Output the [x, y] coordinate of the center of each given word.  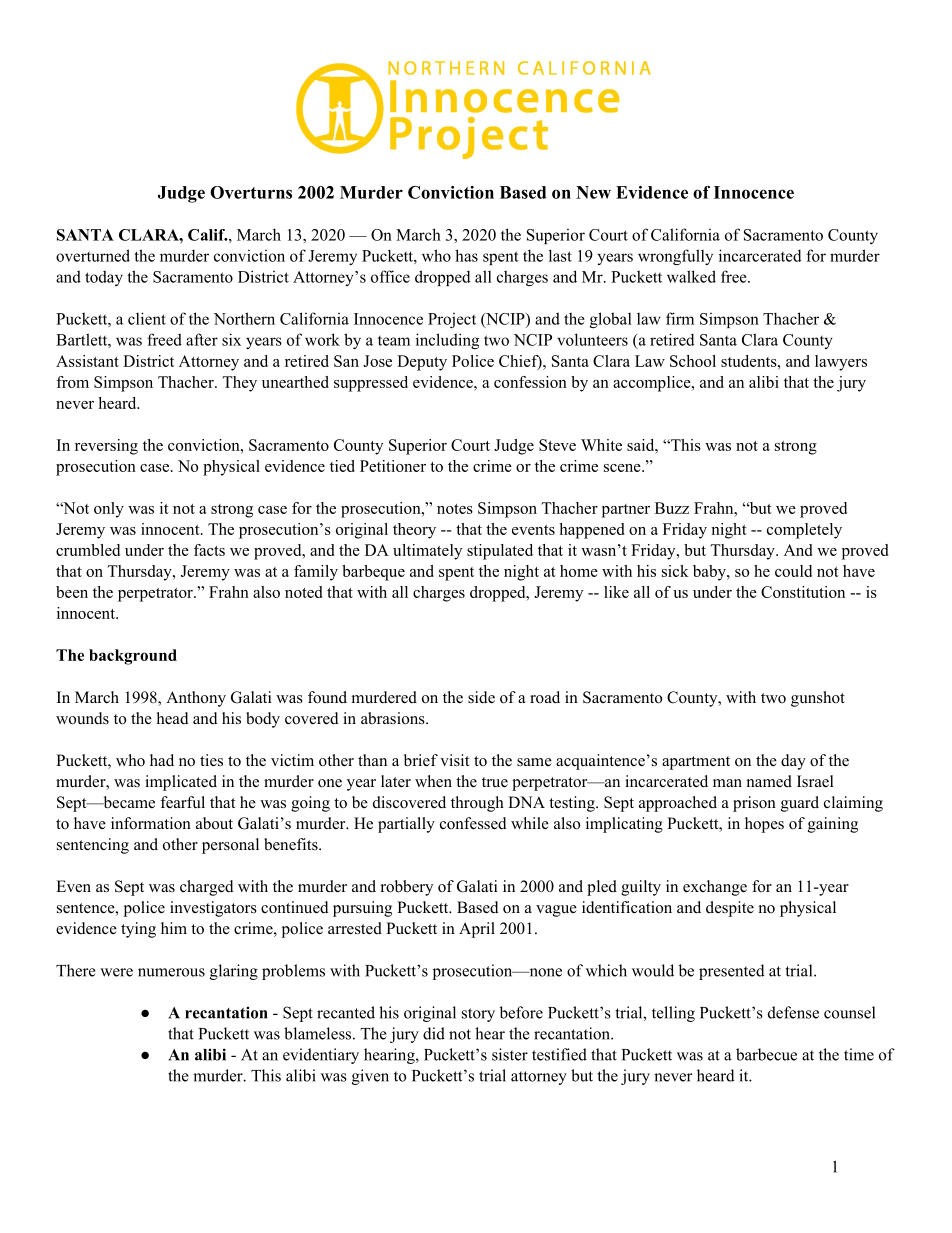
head [173, 718]
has [466, 255]
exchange [715, 888]
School [693, 361]
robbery [407, 888]
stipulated [500, 552]
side [481, 697]
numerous [171, 972]
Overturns [251, 192]
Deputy [422, 363]
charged [207, 888]
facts [209, 550]
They [239, 384]
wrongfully [675, 257]
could [793, 571]
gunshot [818, 699]
